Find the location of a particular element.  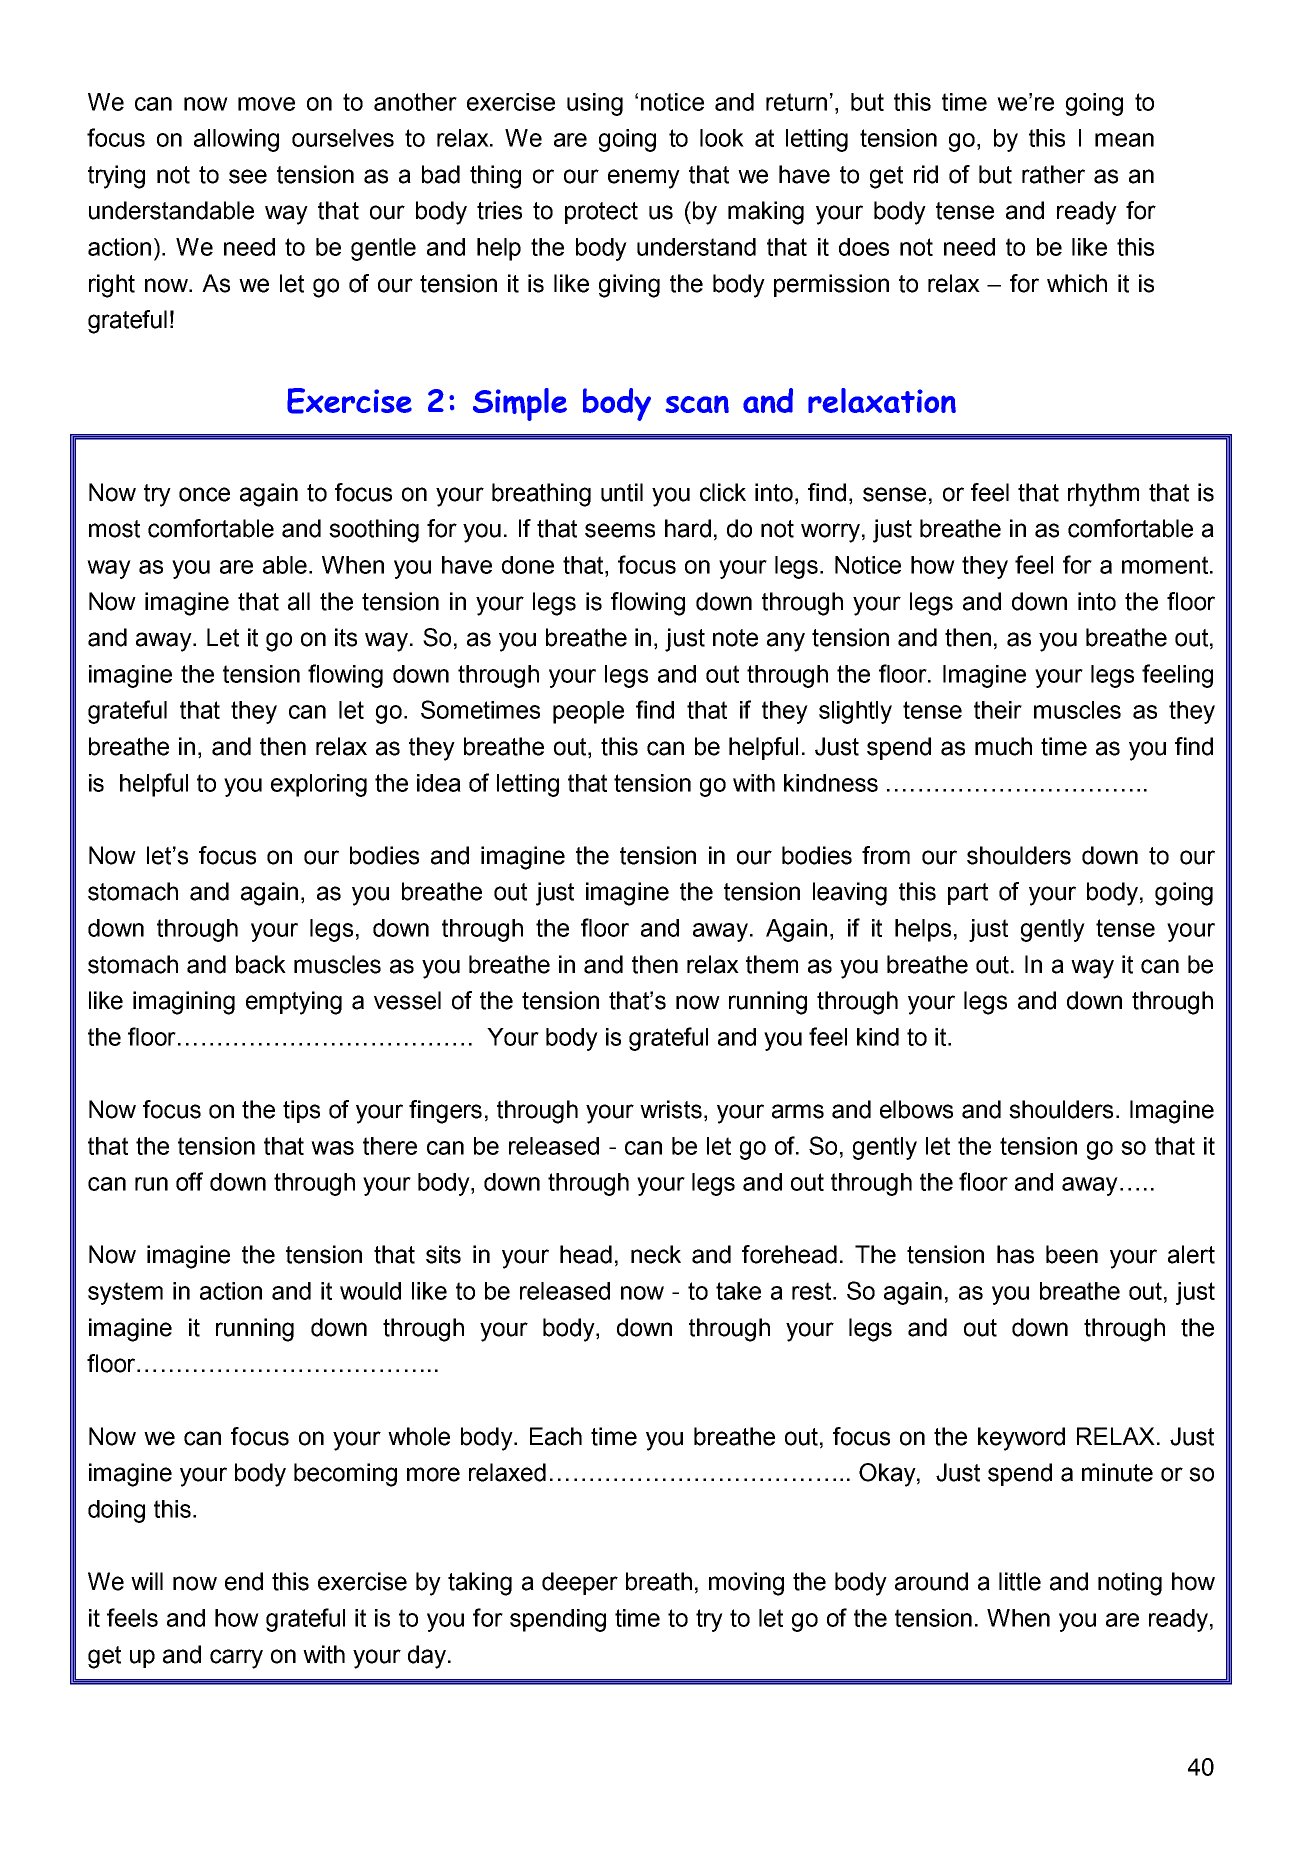

their is located at coordinates (998, 710).
